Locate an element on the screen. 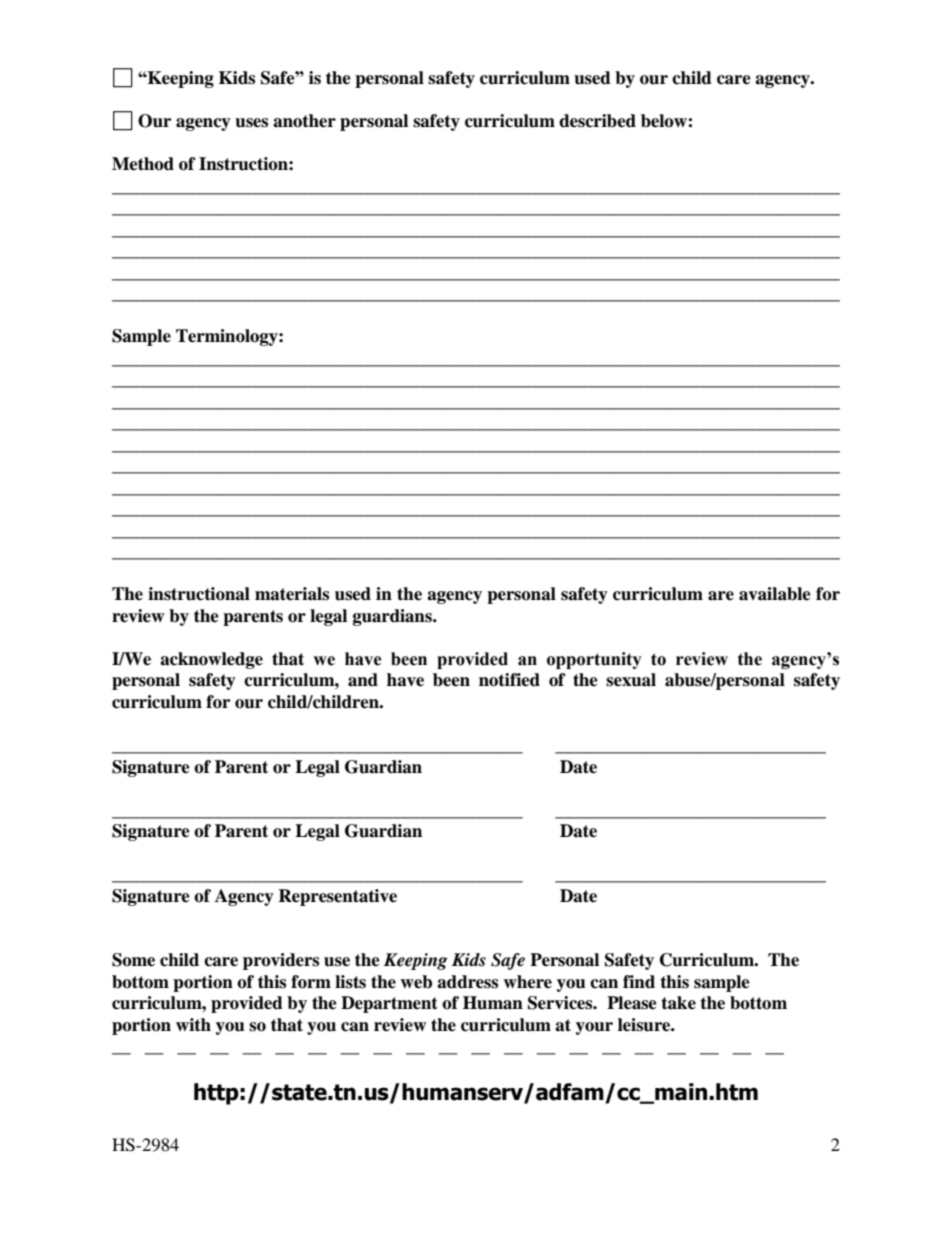  materials is located at coordinates (292, 594).
